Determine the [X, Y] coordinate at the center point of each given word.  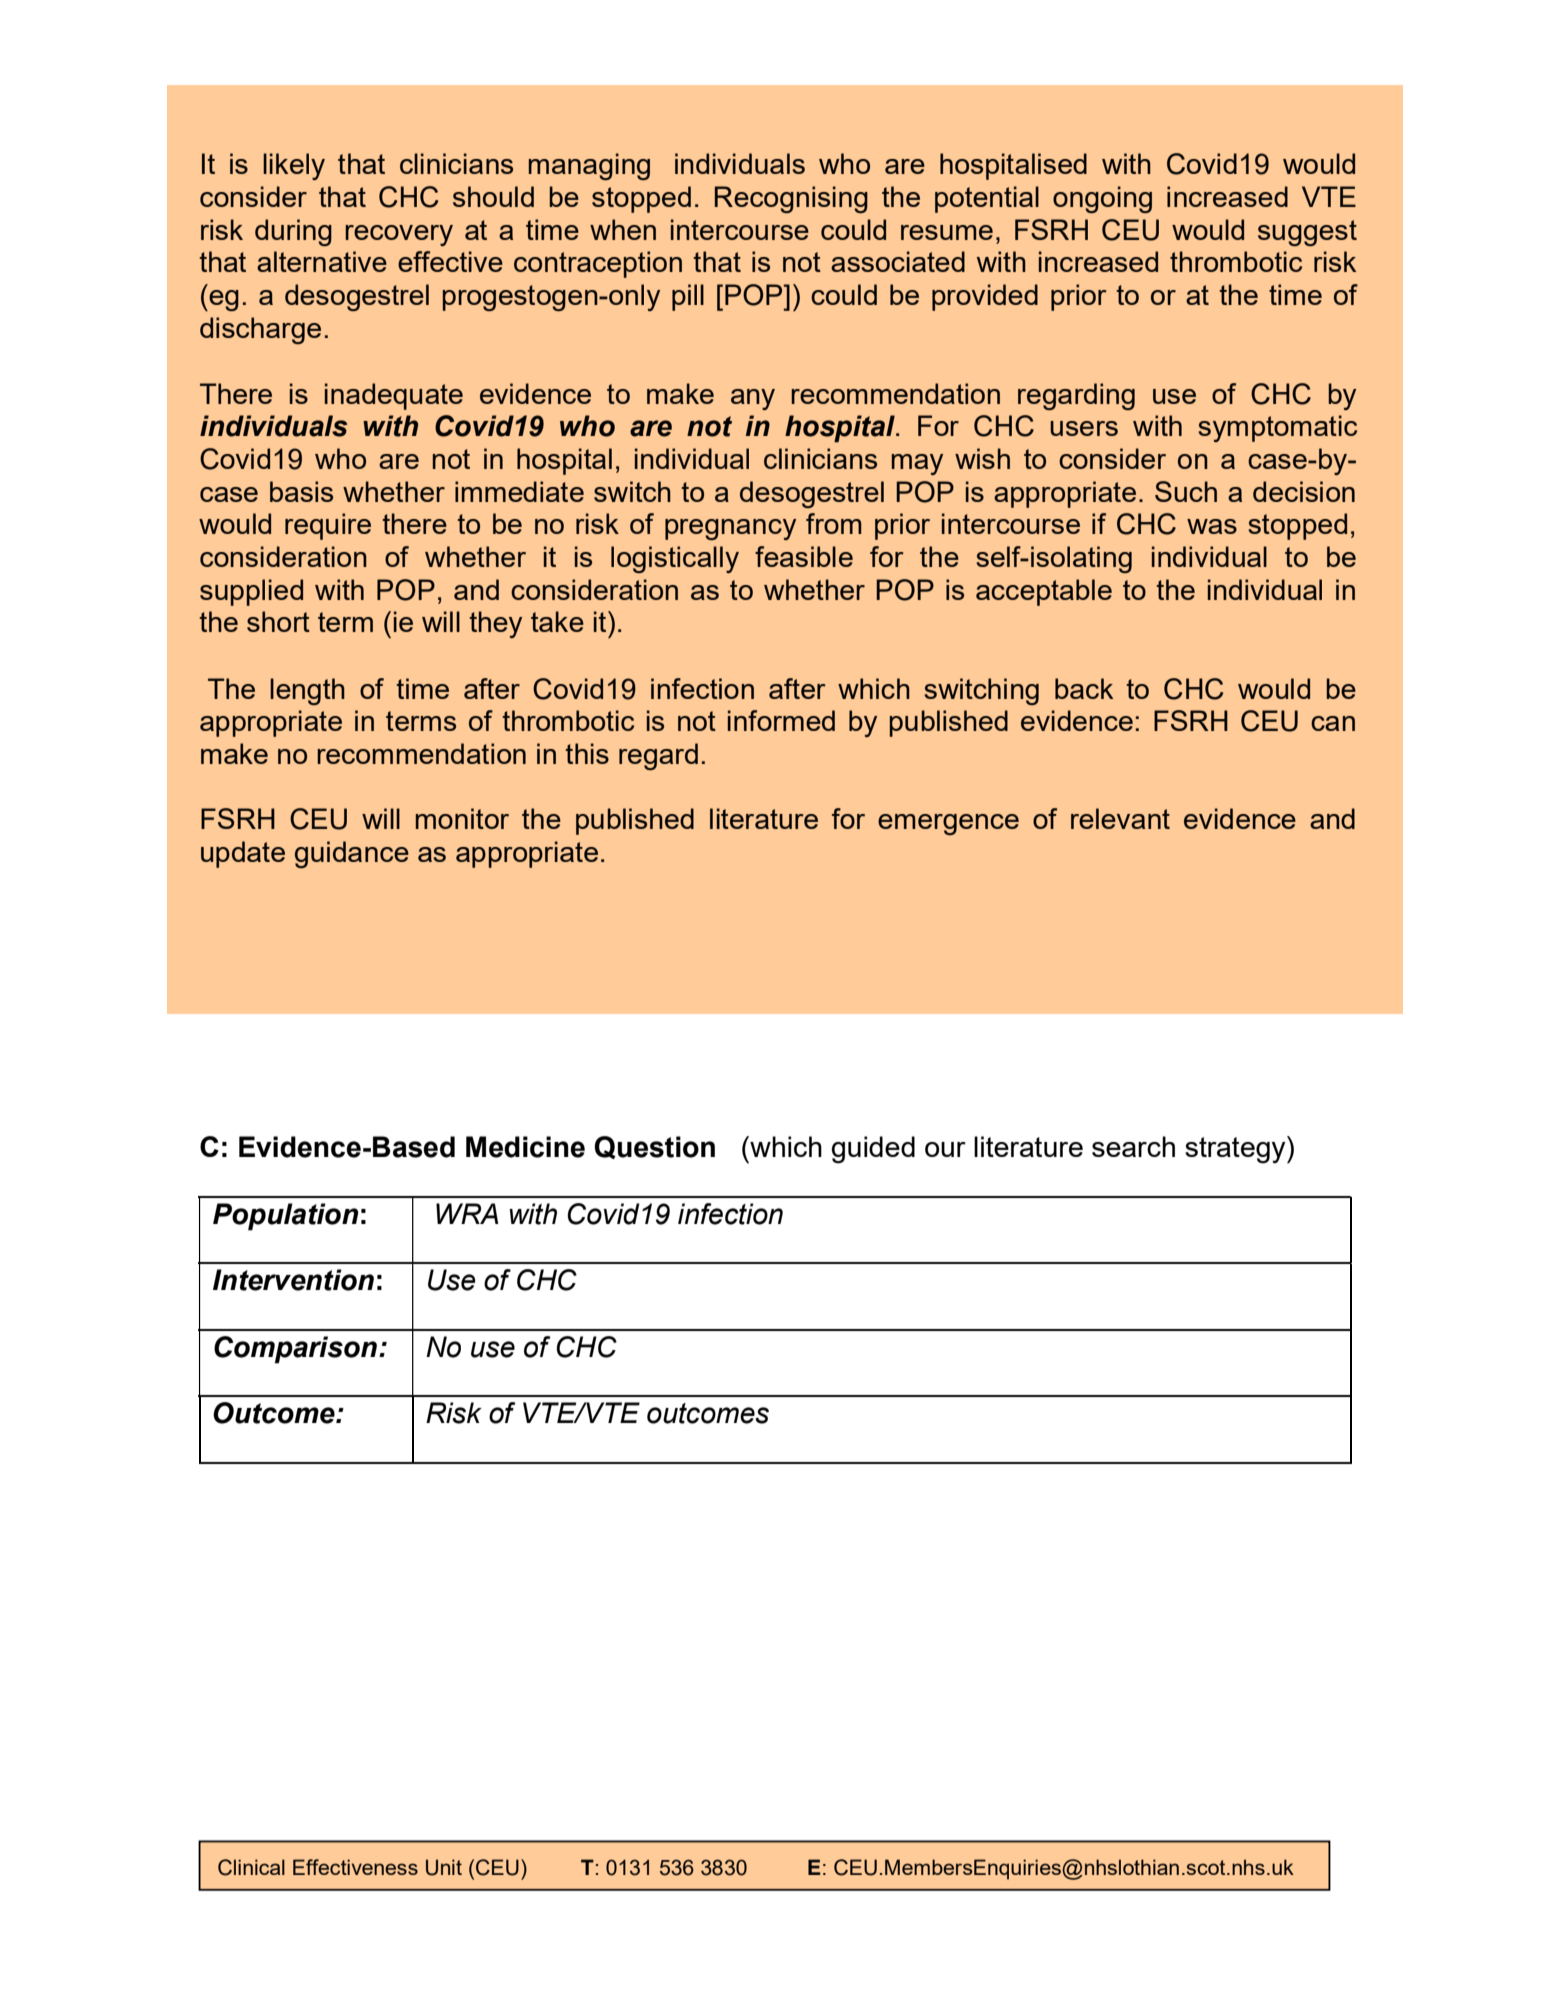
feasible [804, 556]
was [1212, 526]
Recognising [791, 199]
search [1133, 1146]
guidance [352, 854]
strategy [1236, 1150]
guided [873, 1150]
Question [654, 1147]
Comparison [295, 1350]
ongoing [1102, 199]
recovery [399, 235]
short [278, 621]
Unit [444, 1867]
